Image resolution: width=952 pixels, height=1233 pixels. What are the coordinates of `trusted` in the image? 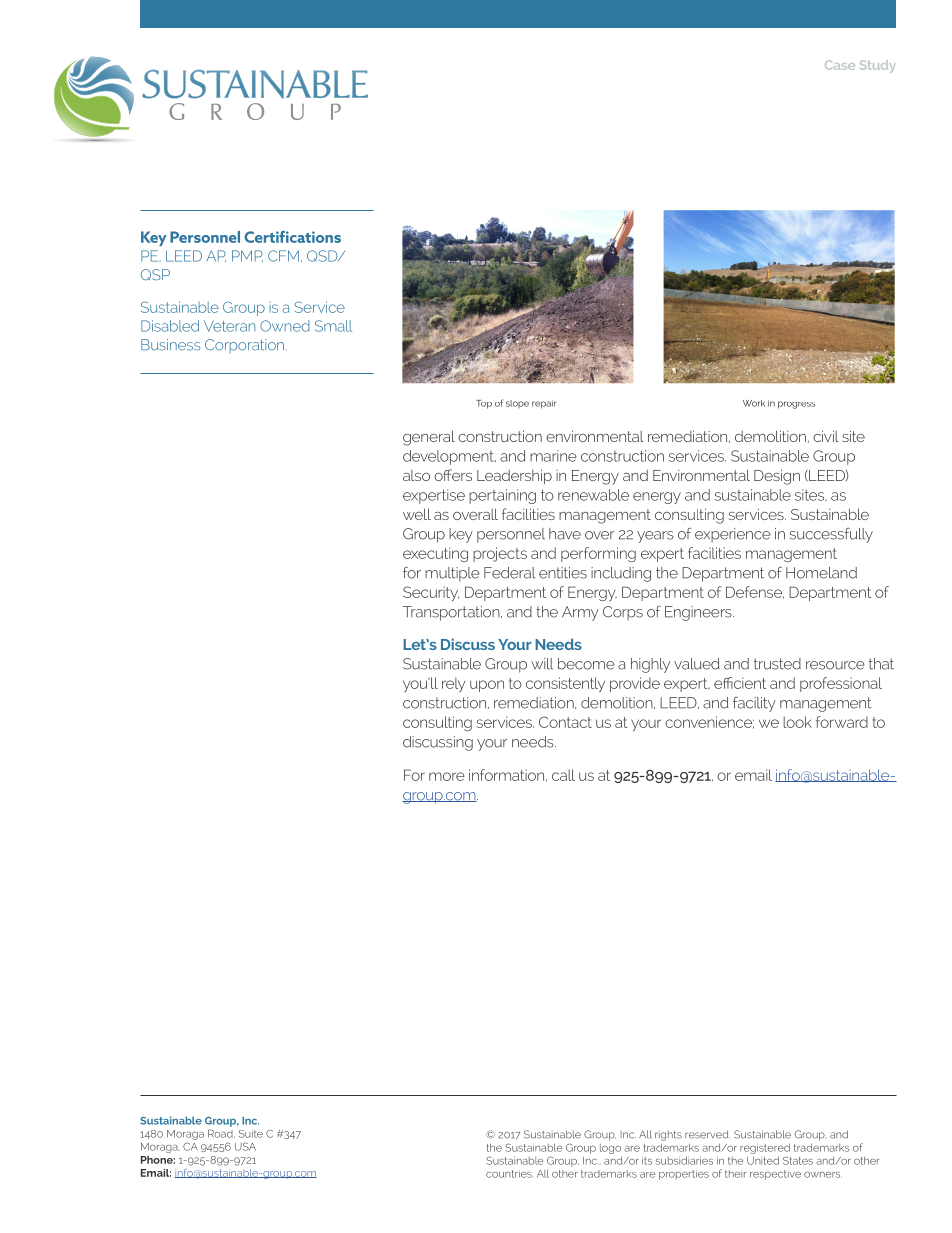 It's located at (777, 664).
